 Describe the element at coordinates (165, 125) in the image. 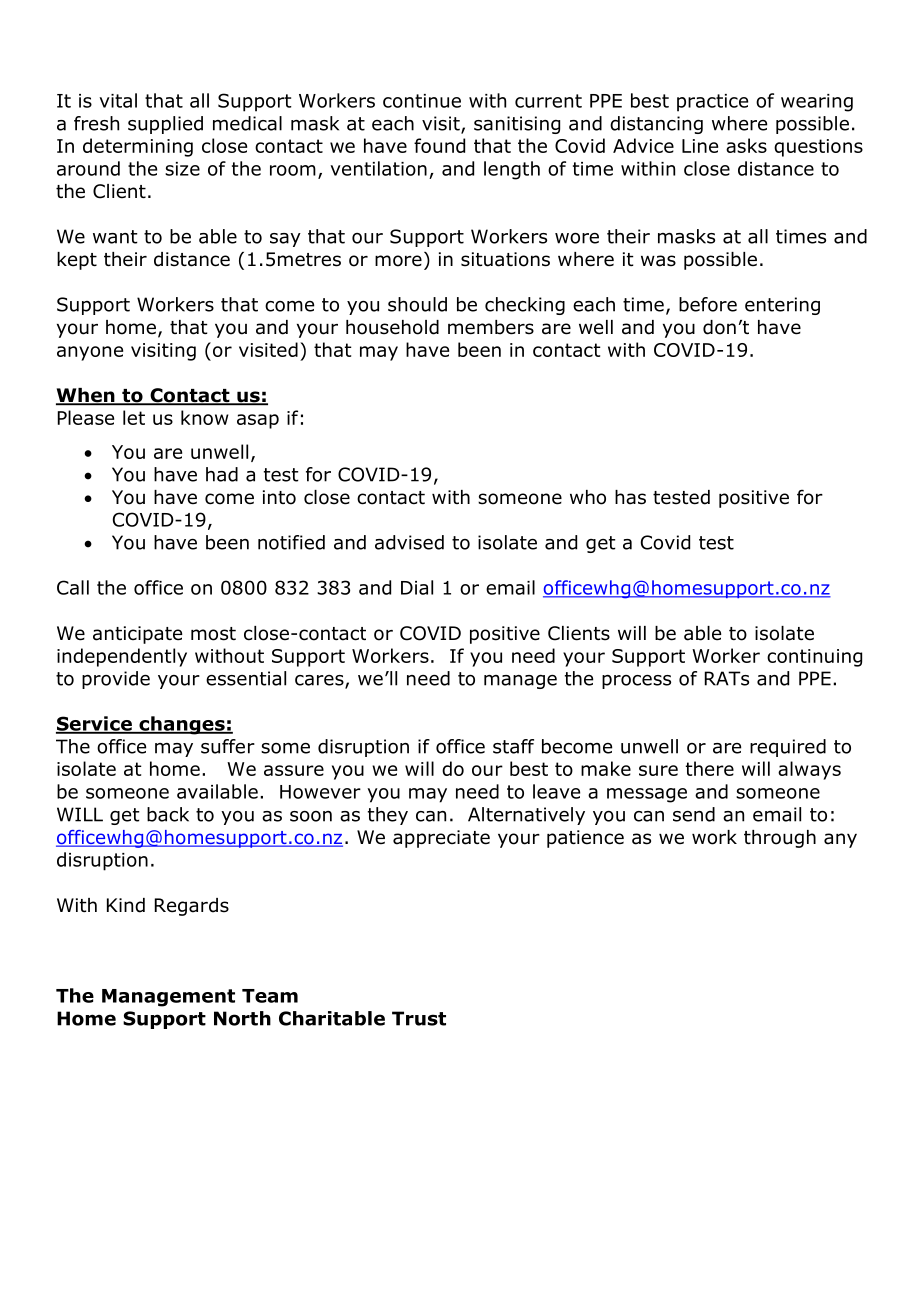

I see `supplied` at that location.
